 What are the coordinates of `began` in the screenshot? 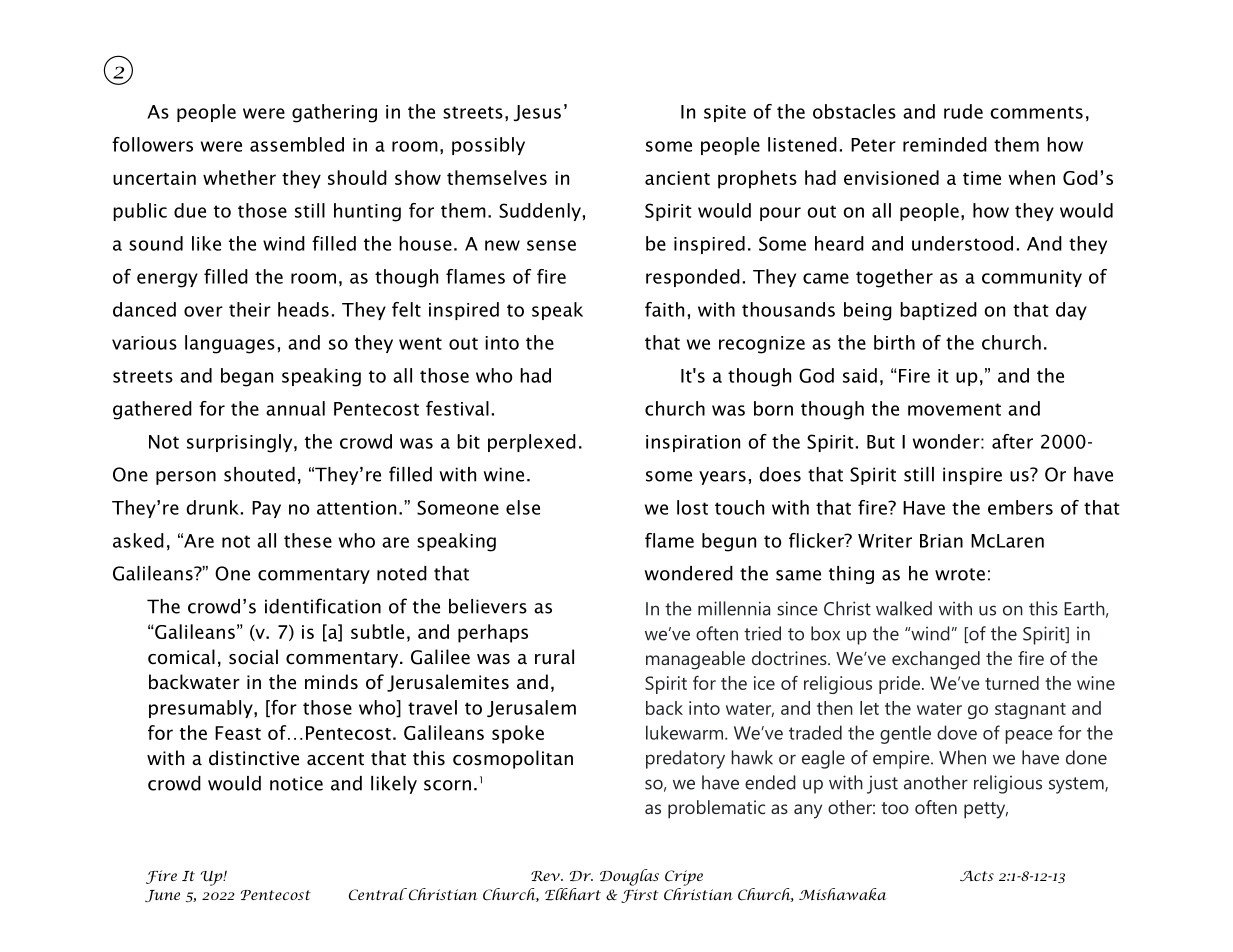 It's located at (247, 377).
